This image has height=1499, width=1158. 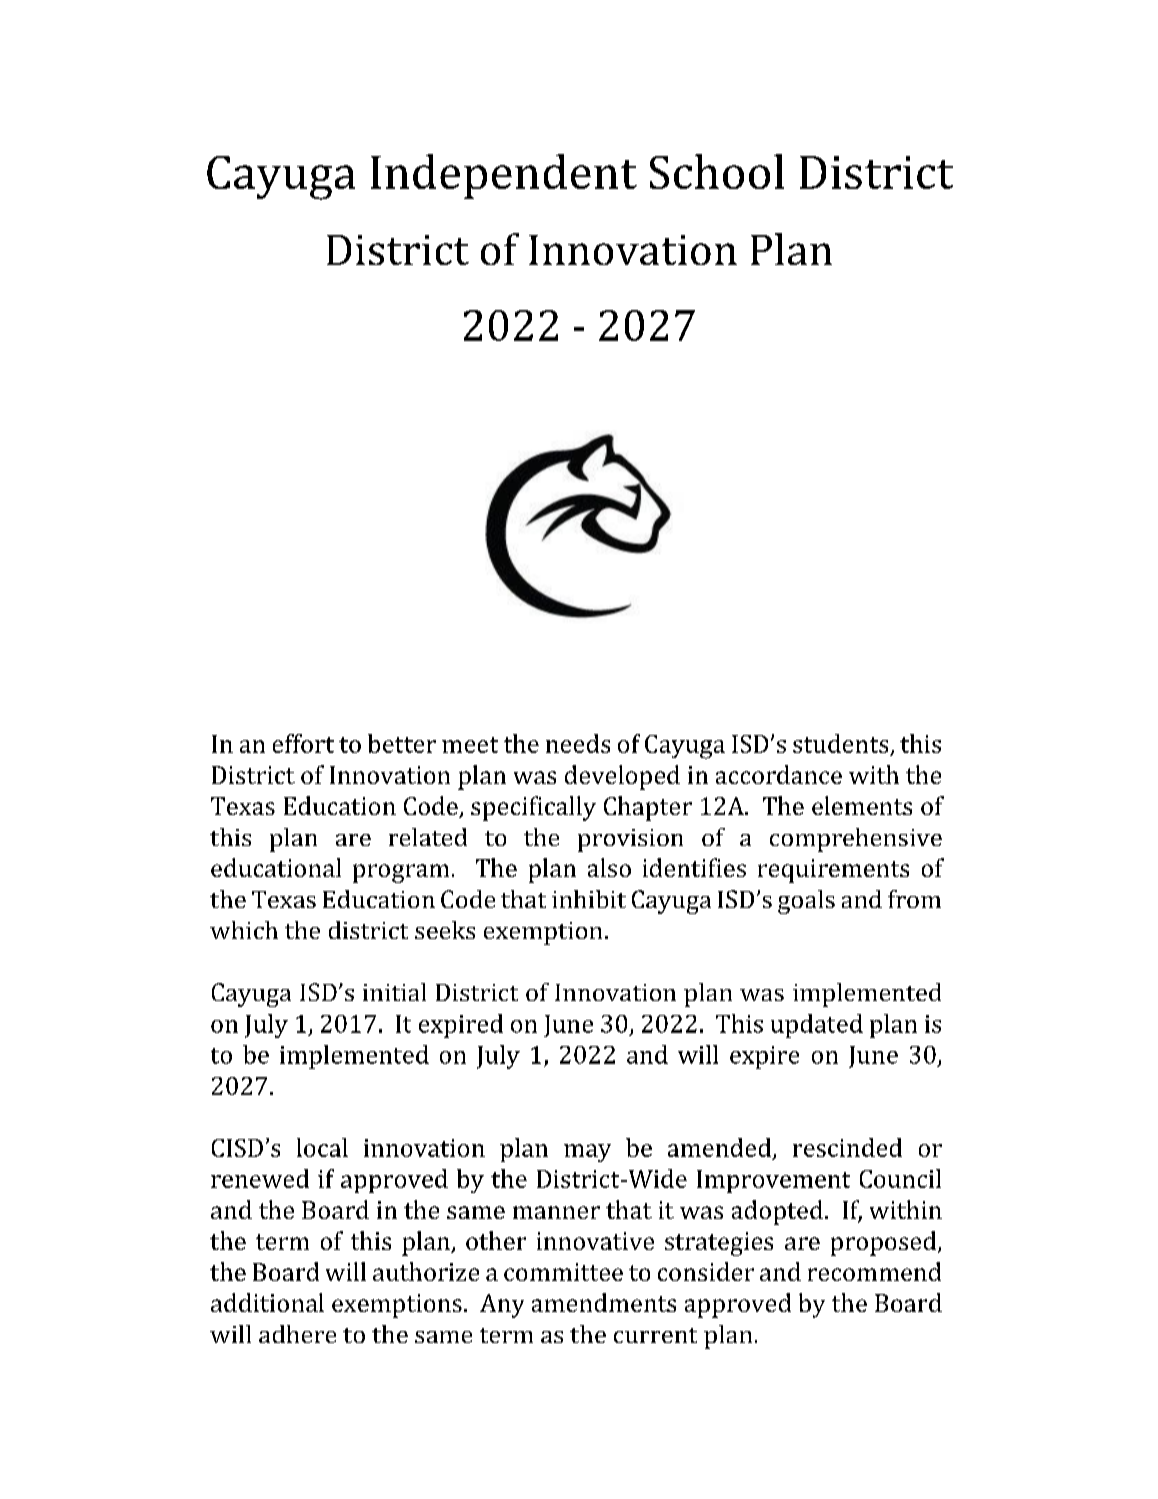 I want to click on needs, so click(x=578, y=743).
